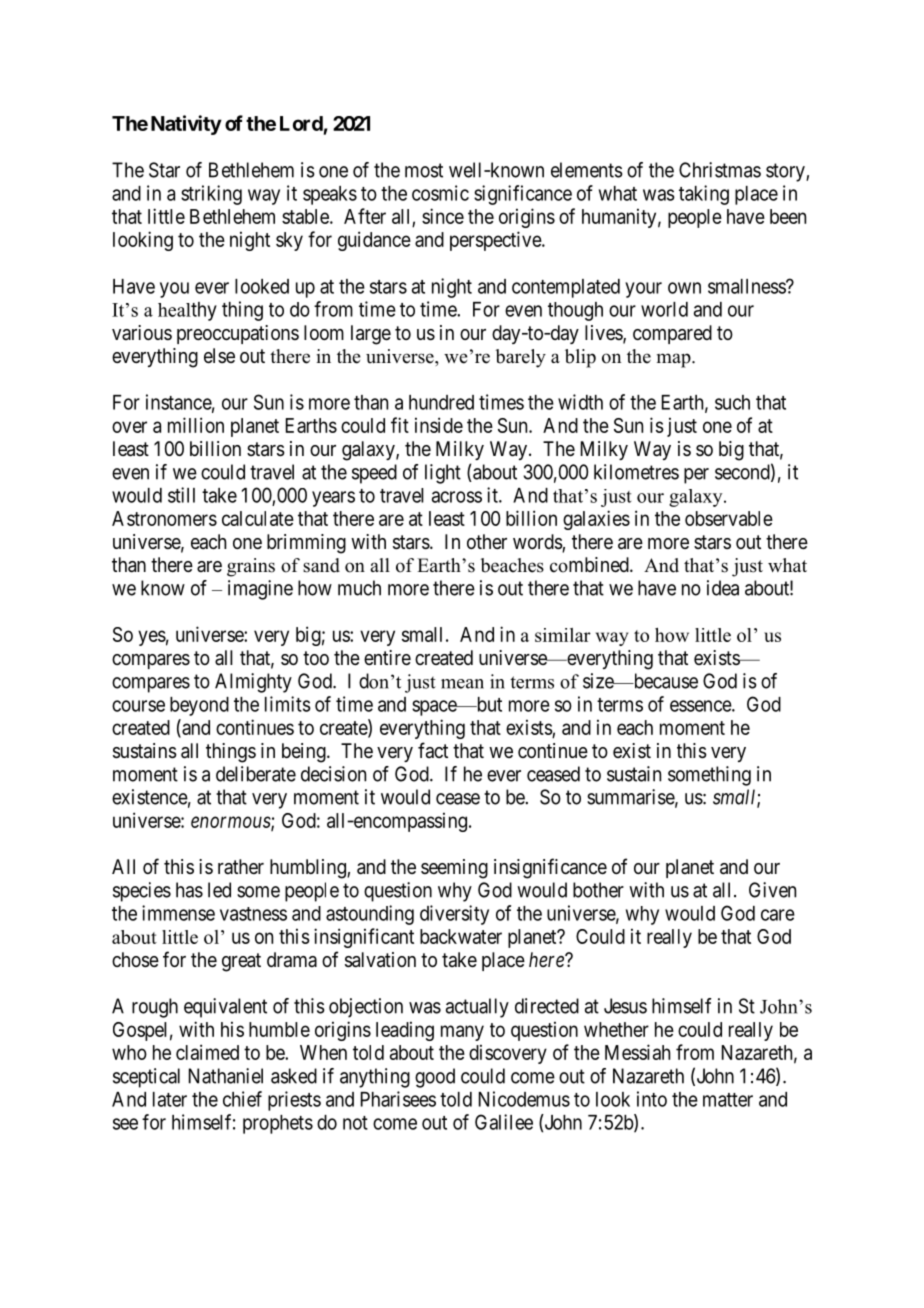 Image resolution: width=924 pixels, height=1308 pixels. What do you see at coordinates (720, 170) in the image?
I see `Christmas` at bounding box center [720, 170].
